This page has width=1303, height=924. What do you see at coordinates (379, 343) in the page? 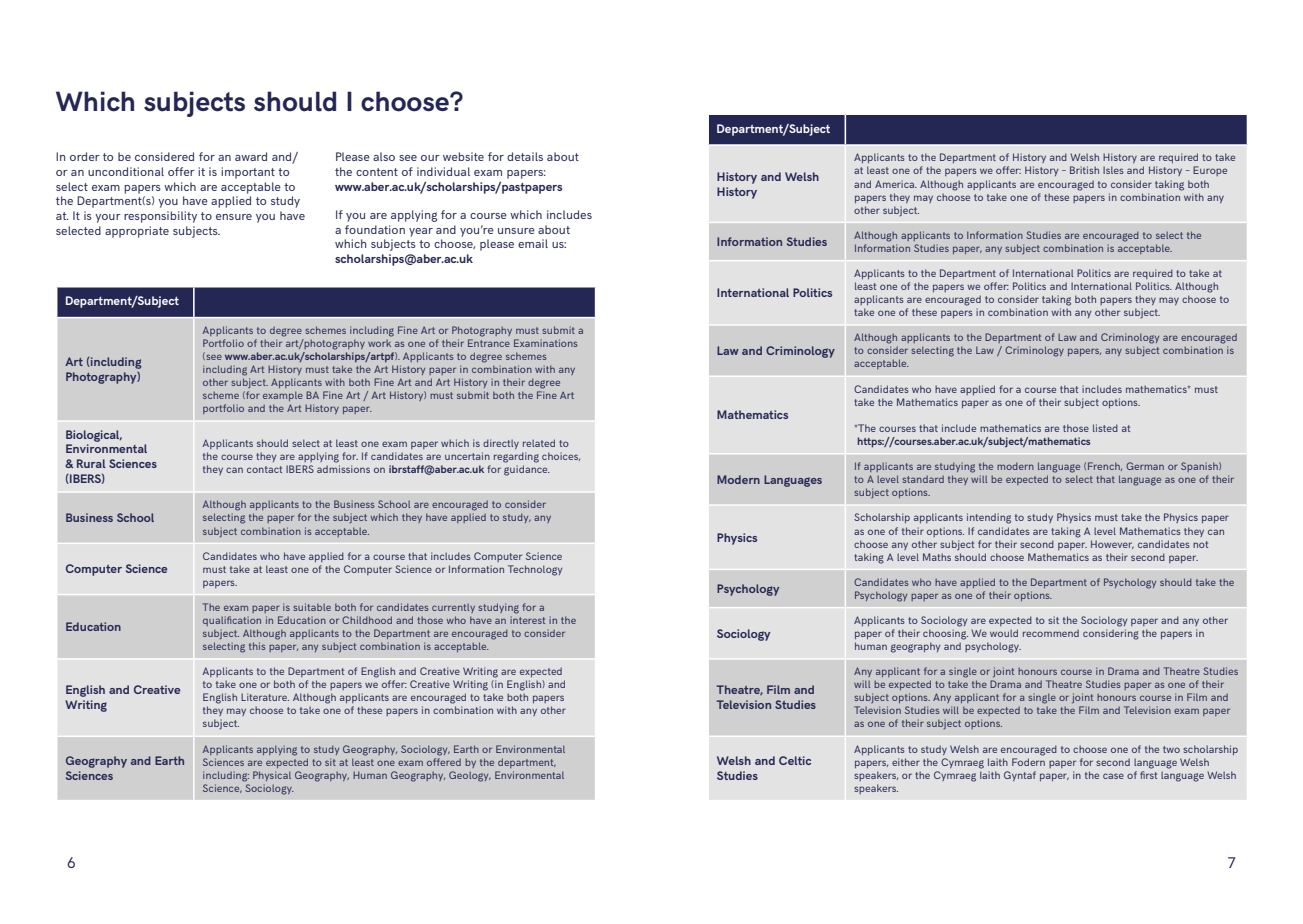
I see `work` at bounding box center [379, 343].
